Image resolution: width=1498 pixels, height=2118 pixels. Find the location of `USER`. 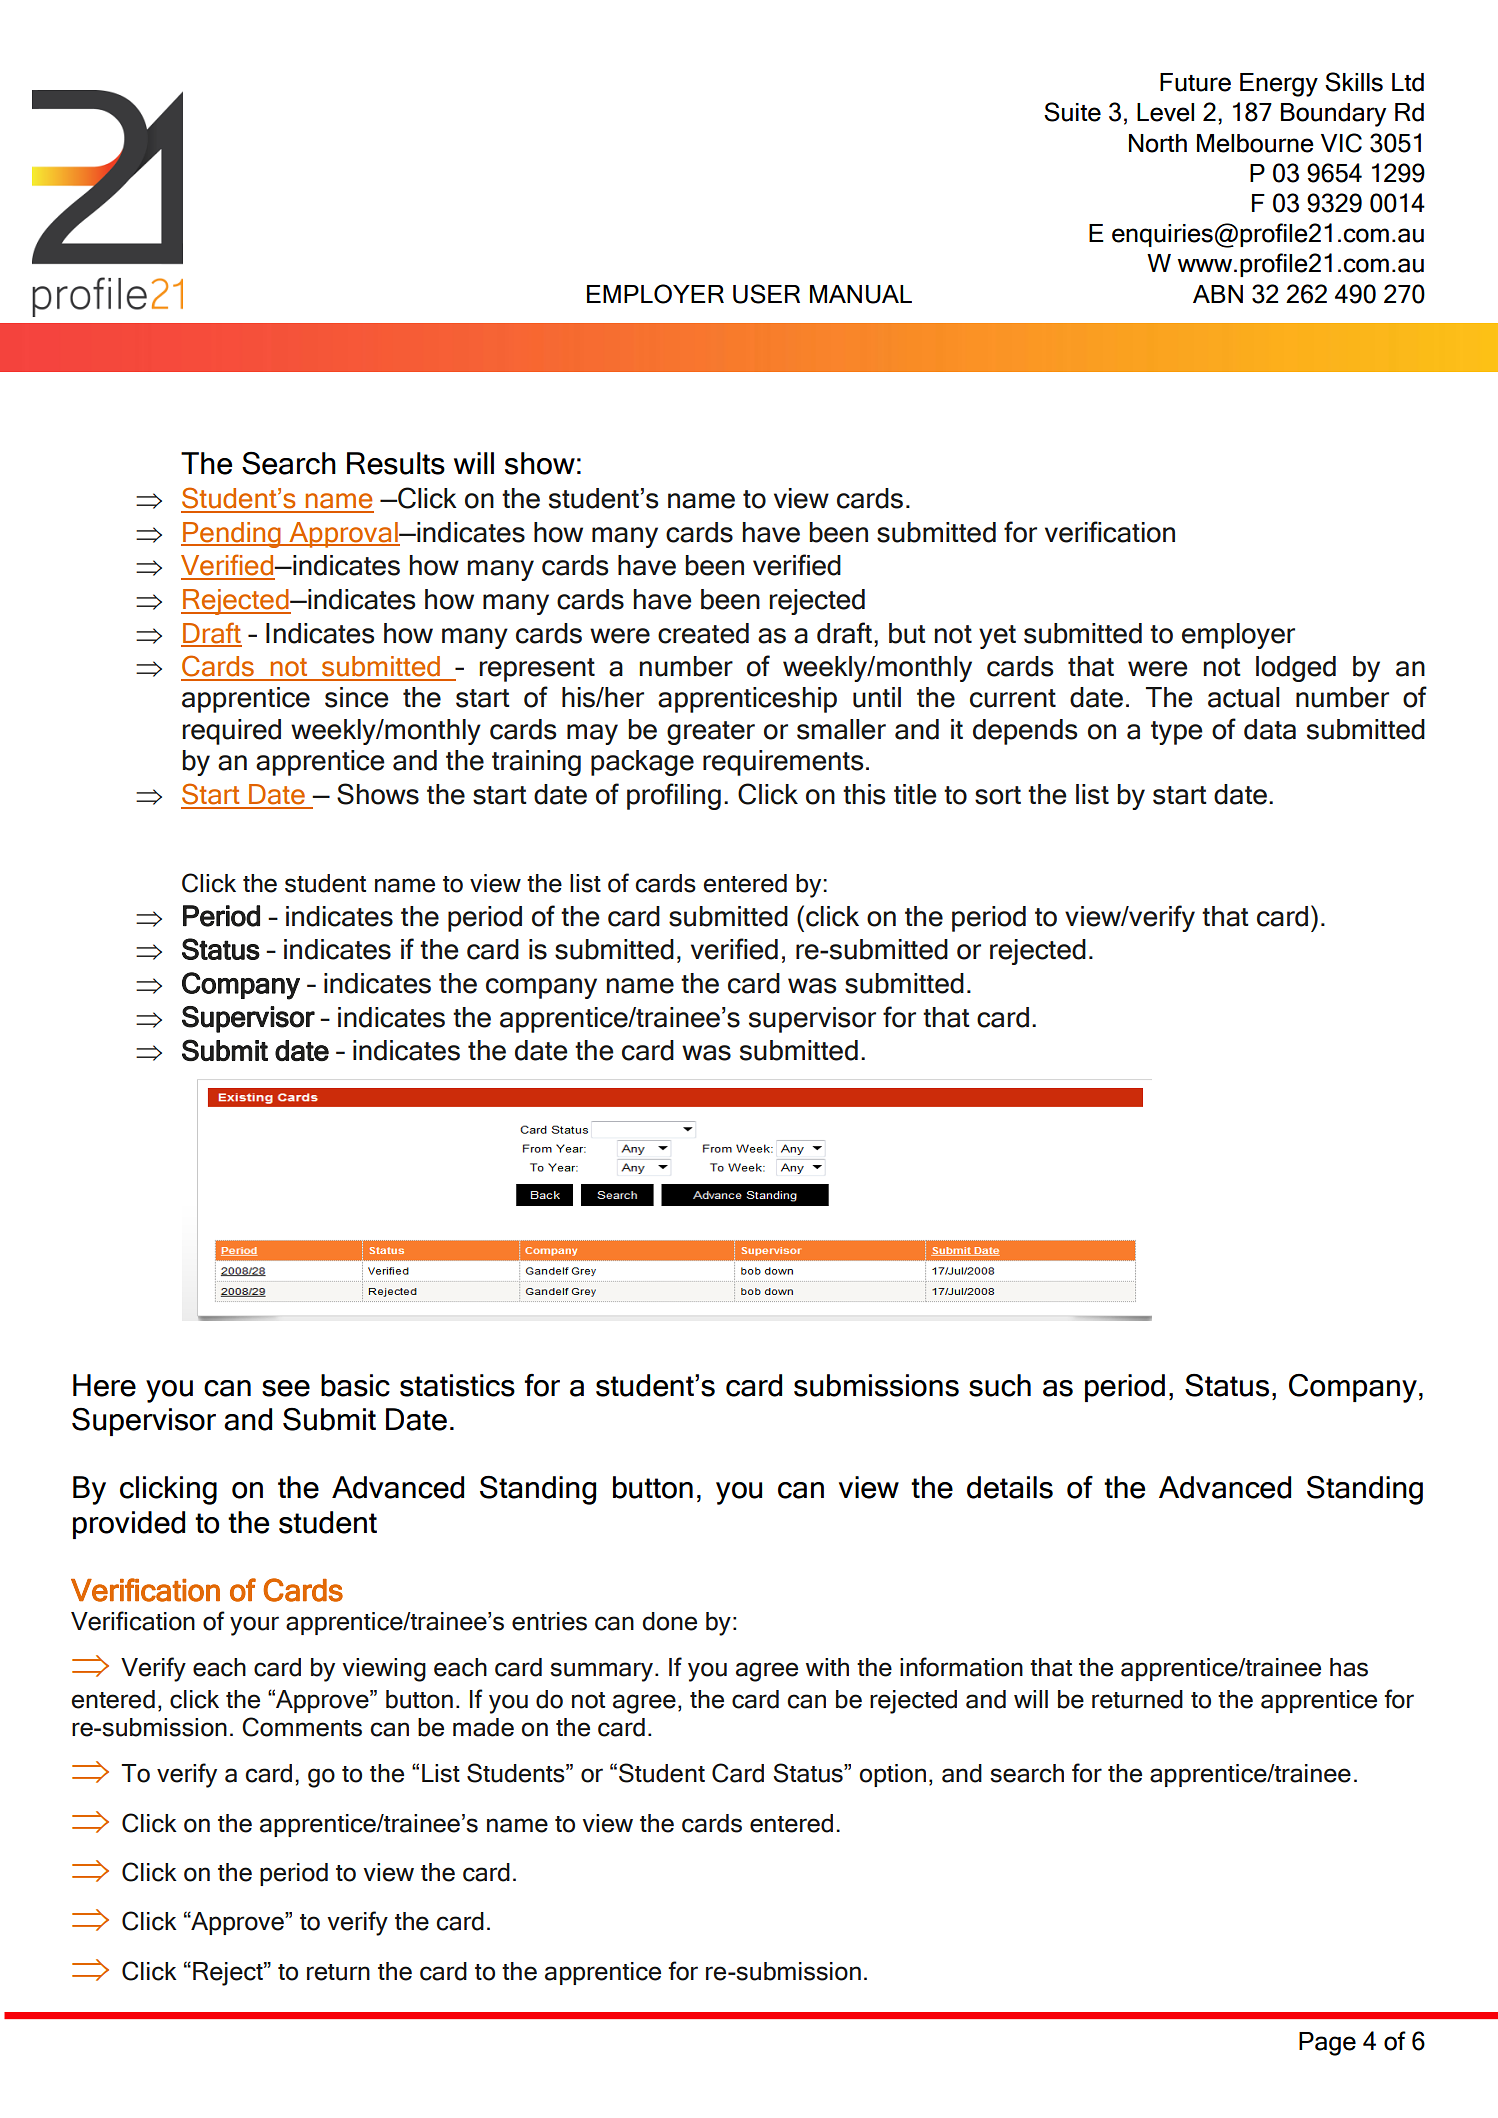

USER is located at coordinates (766, 294).
